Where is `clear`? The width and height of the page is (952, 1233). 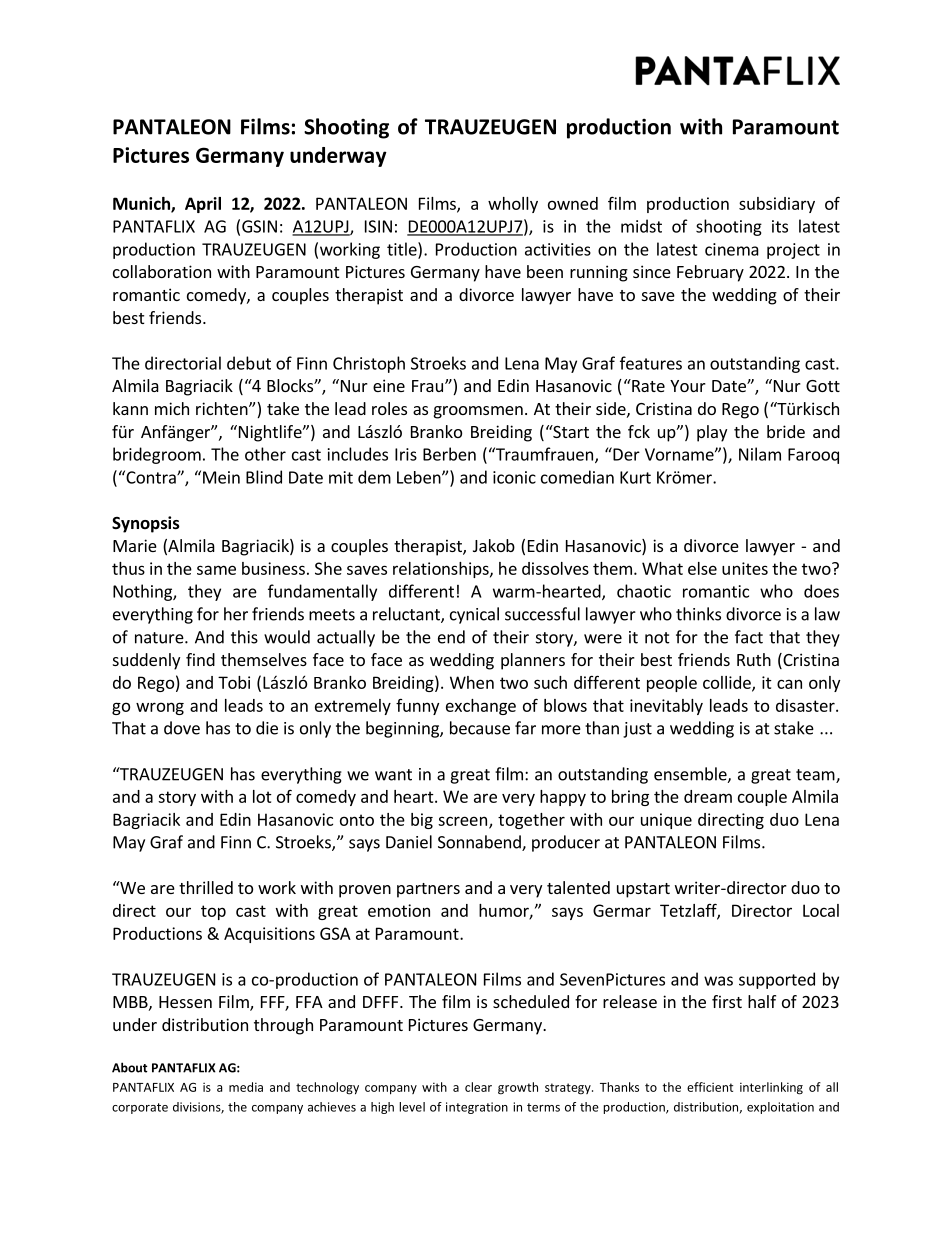
clear is located at coordinates (478, 1087).
